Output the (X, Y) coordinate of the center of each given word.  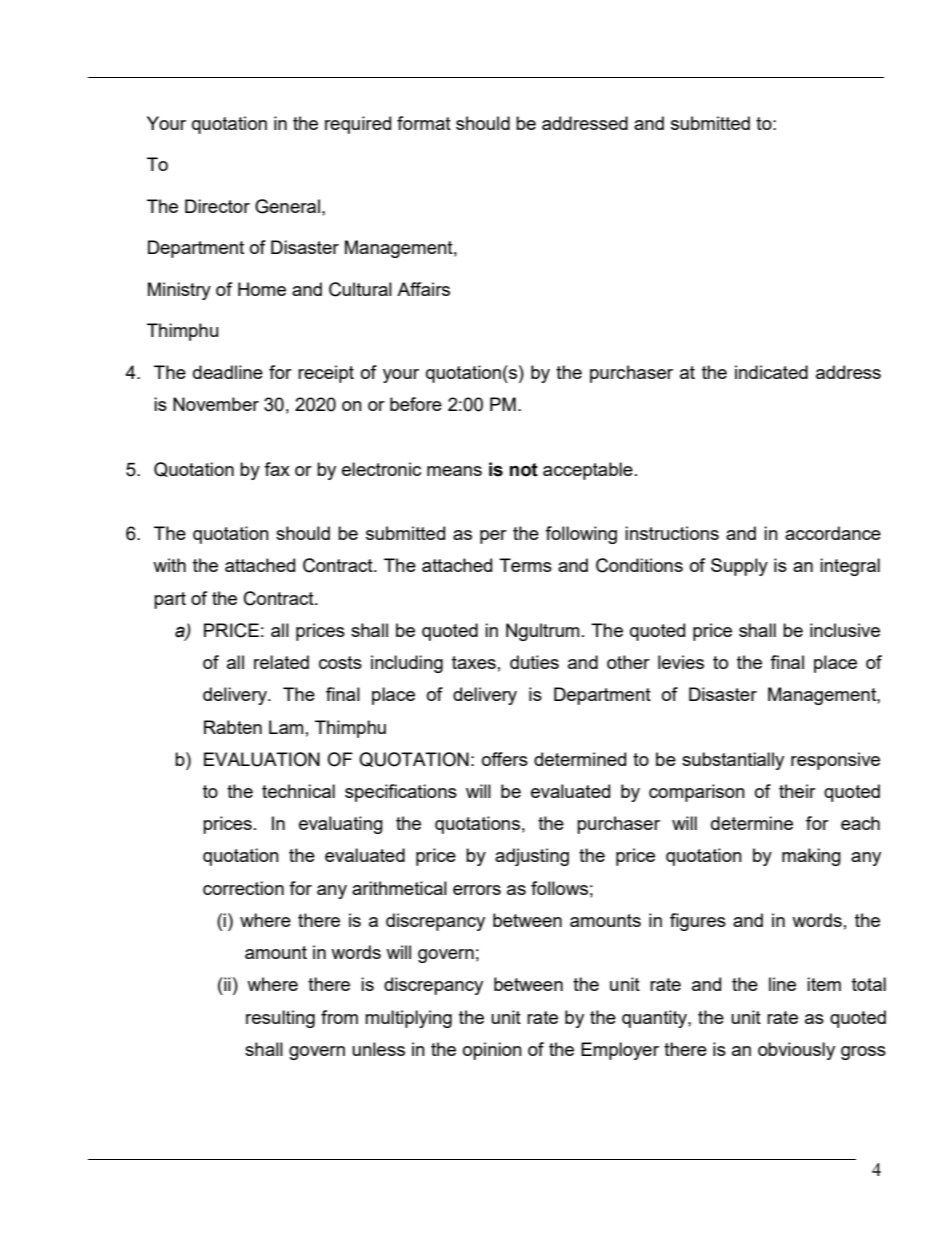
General (287, 206)
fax (277, 469)
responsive (835, 761)
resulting (280, 1019)
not (524, 470)
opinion (492, 1051)
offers (505, 759)
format (424, 123)
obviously (796, 1051)
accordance (833, 533)
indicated (771, 372)
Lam (286, 727)
